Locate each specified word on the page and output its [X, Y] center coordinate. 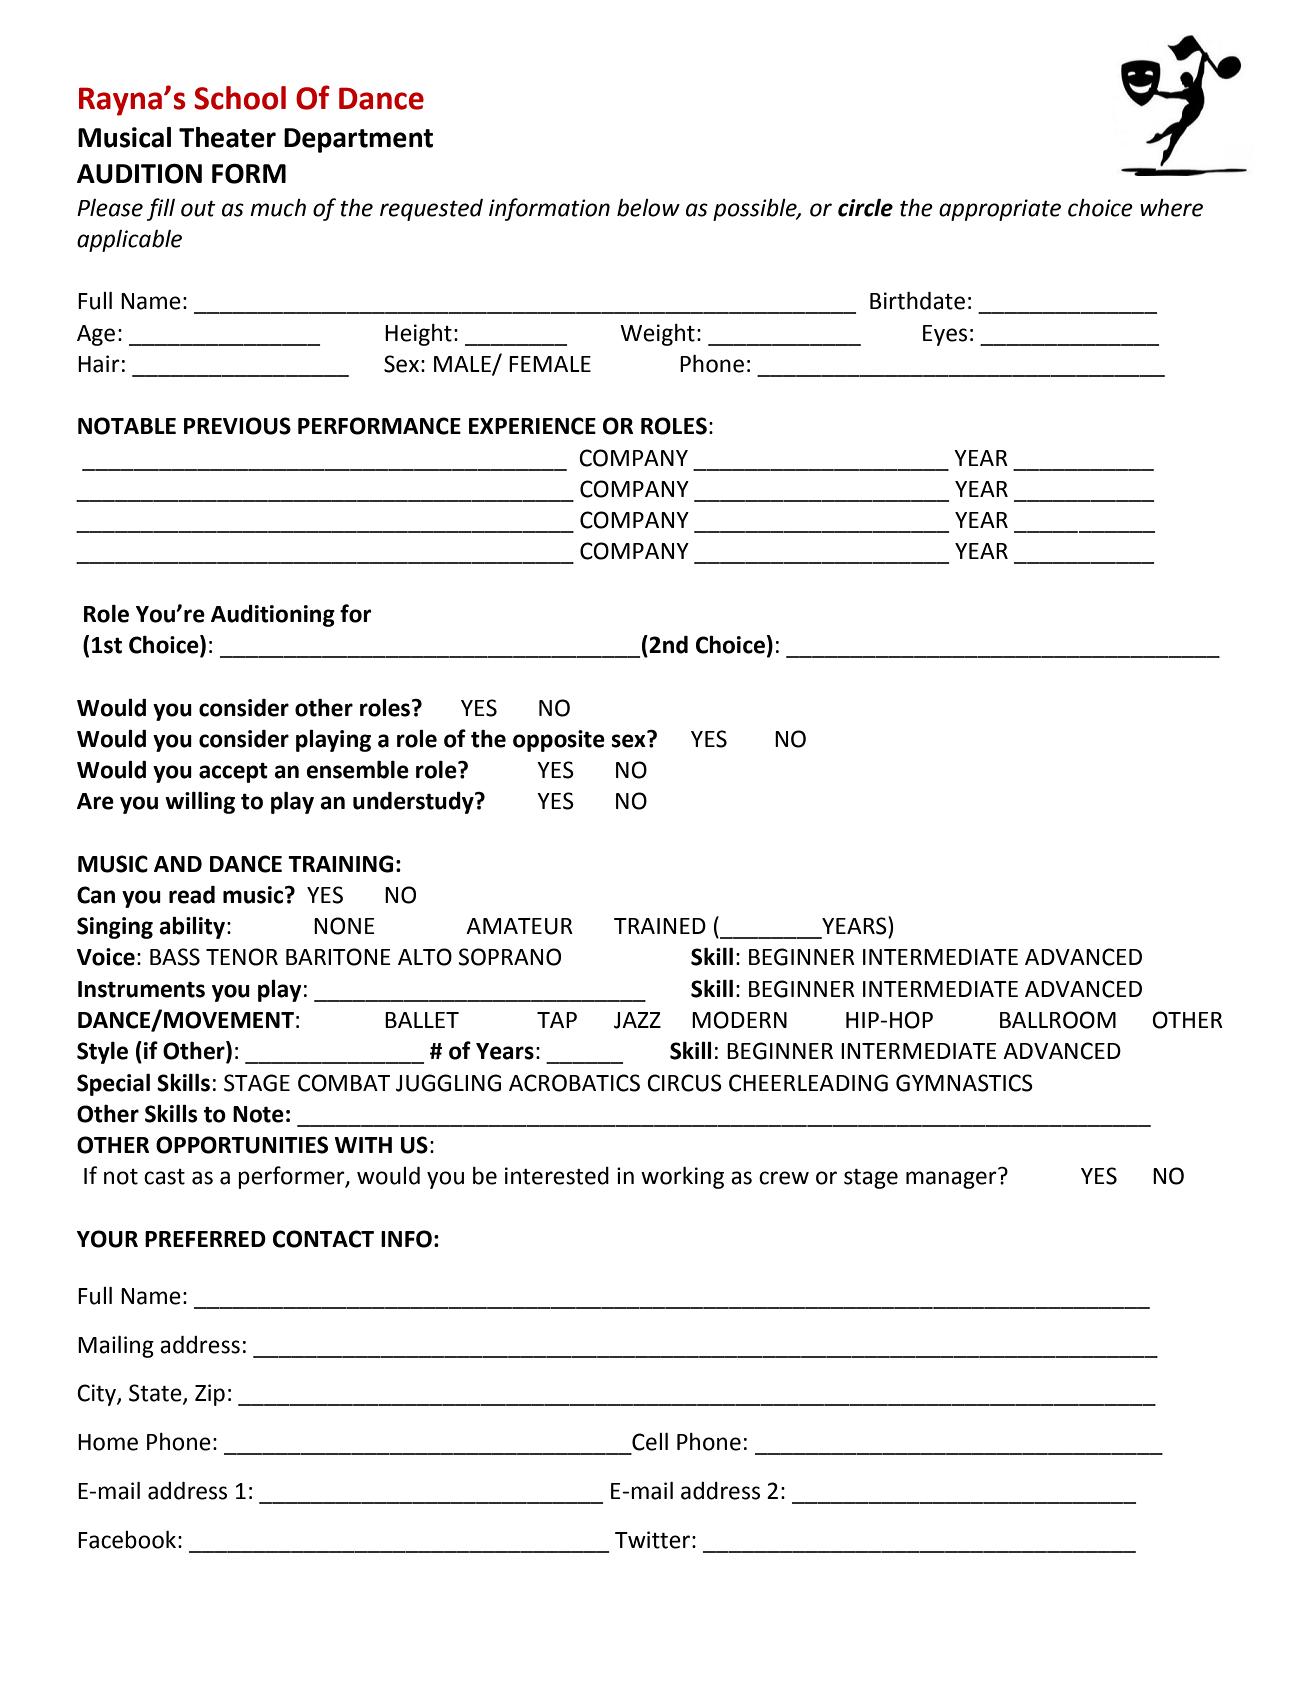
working [682, 1178]
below [648, 208]
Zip [210, 1395]
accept [233, 772]
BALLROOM [1058, 1020]
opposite [559, 741]
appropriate [1000, 210]
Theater [227, 137]
